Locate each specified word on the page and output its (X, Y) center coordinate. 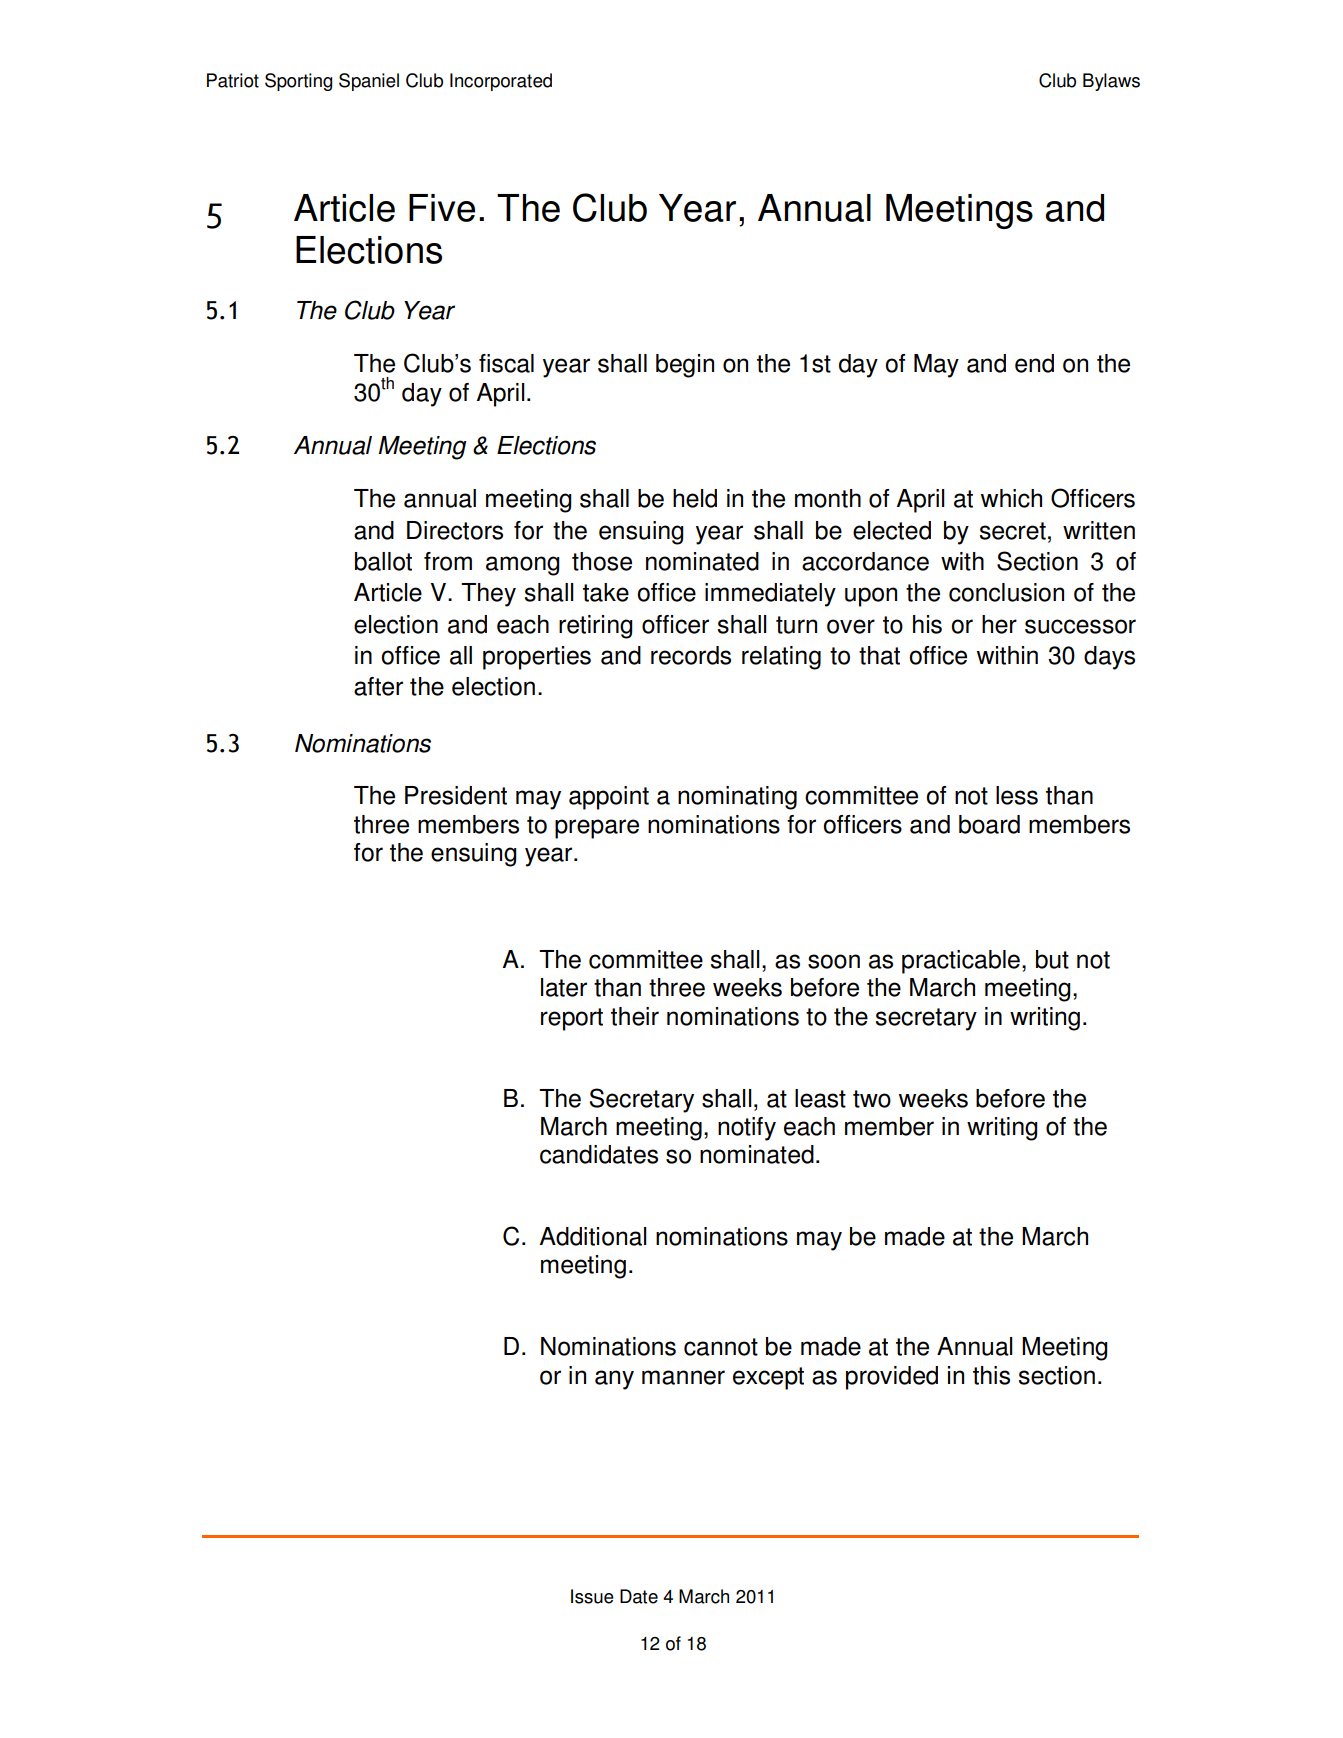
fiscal (506, 363)
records (691, 655)
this (991, 1375)
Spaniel (369, 82)
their (635, 1016)
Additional (593, 1236)
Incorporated (501, 82)
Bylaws (1111, 82)
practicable (961, 962)
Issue (592, 1596)
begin (685, 366)
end (1034, 363)
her (999, 624)
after (378, 686)
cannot (721, 1347)
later (564, 987)
